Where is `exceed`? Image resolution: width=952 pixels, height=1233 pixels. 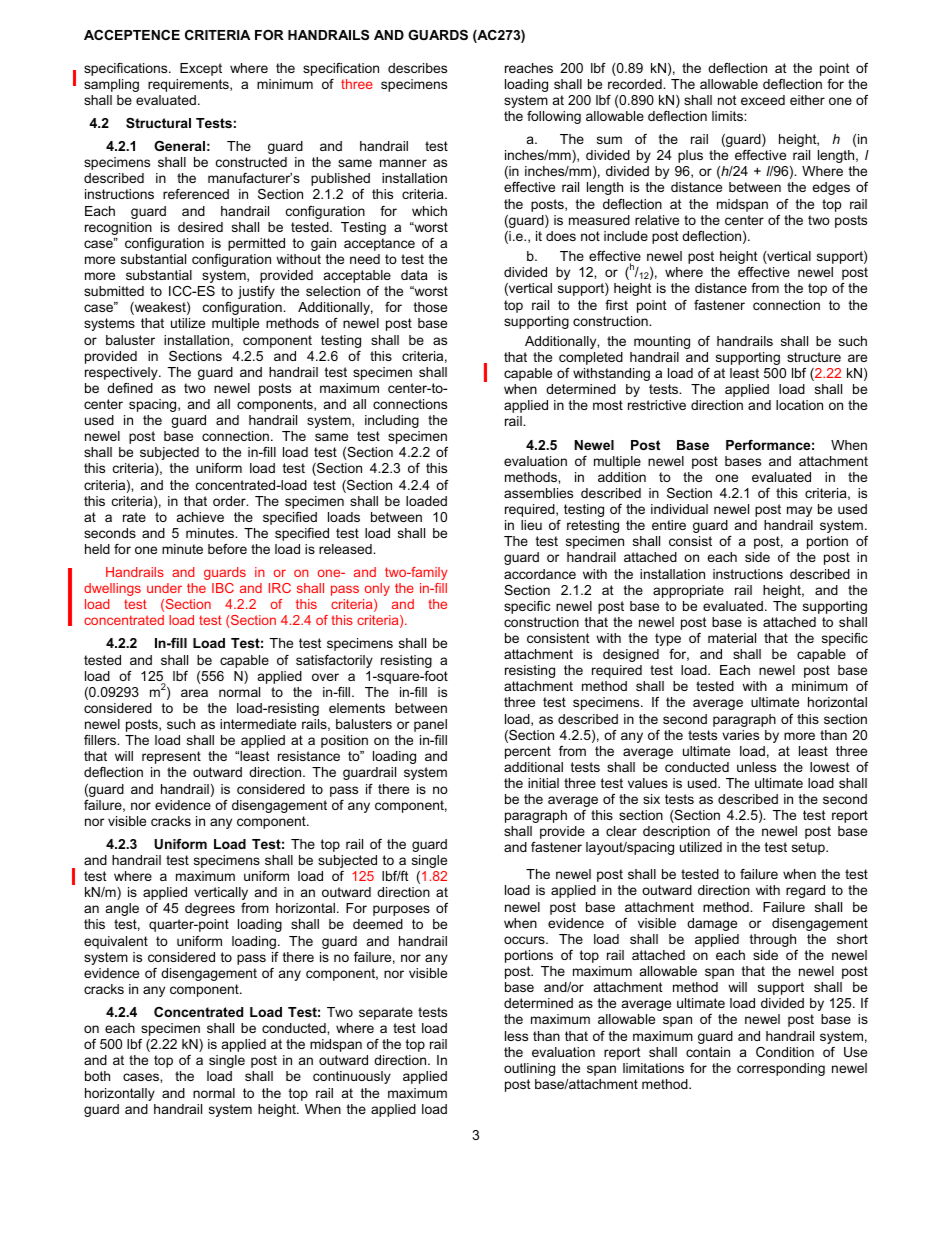 exceed is located at coordinates (763, 100).
